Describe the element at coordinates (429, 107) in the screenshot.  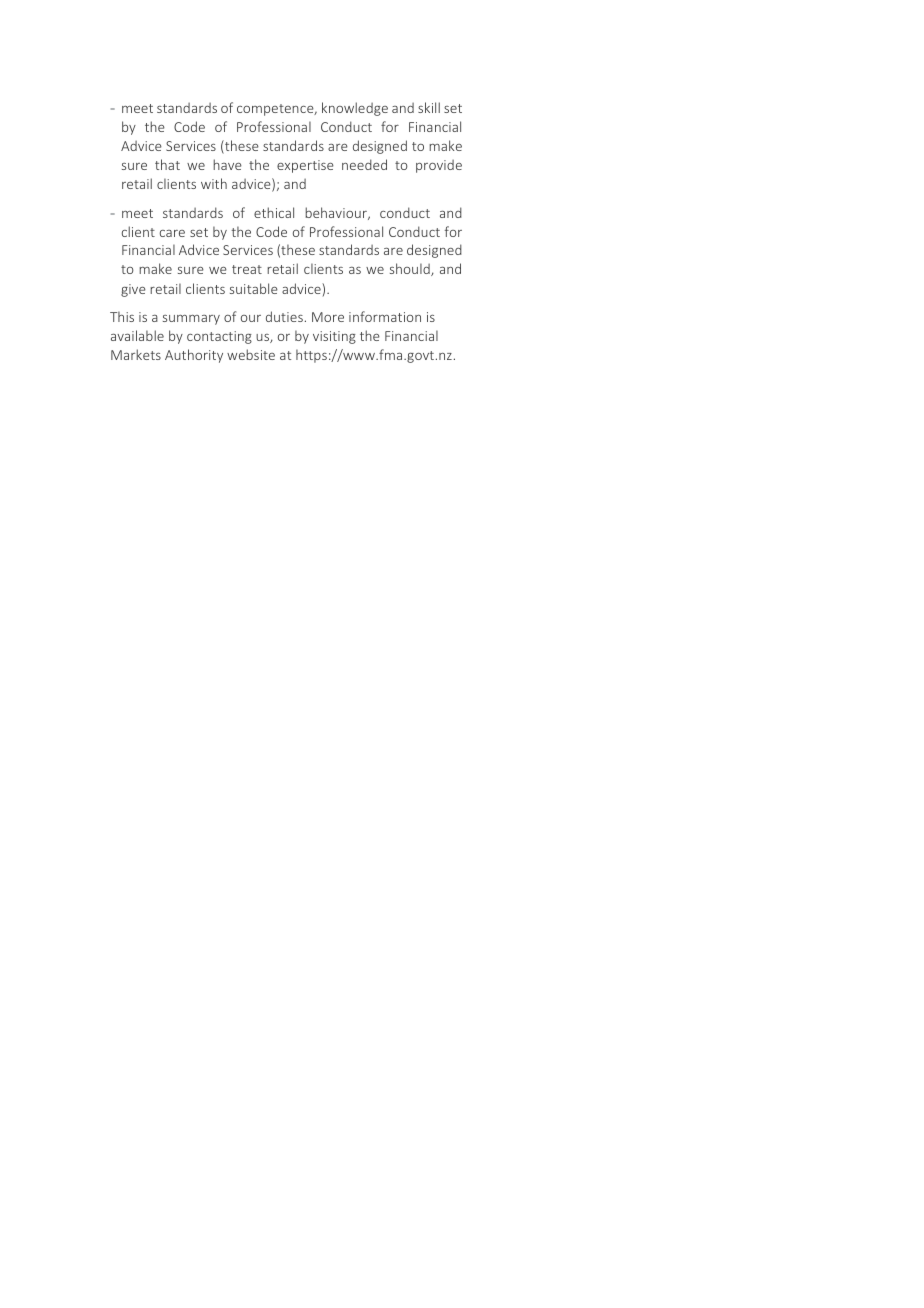
I see `skill` at that location.
